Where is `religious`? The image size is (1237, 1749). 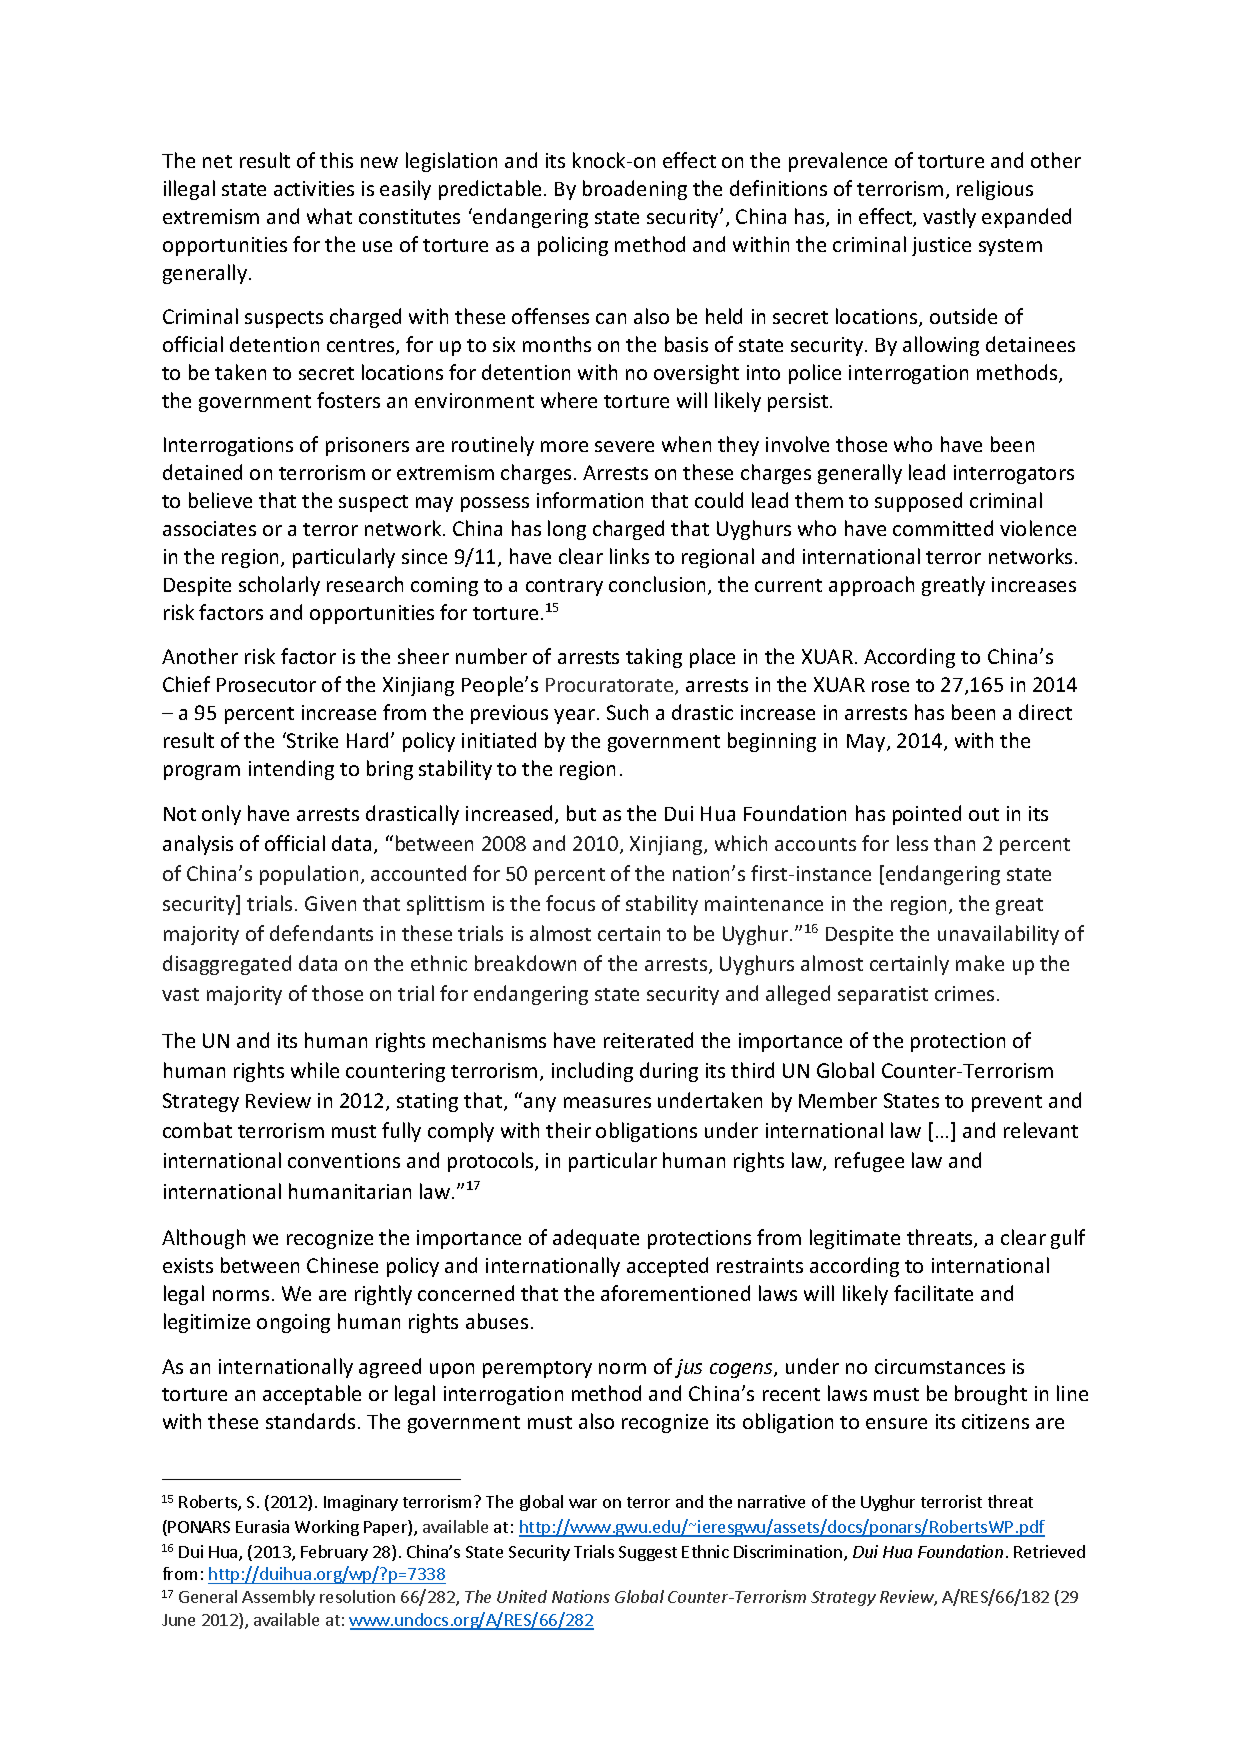
religious is located at coordinates (995, 190).
